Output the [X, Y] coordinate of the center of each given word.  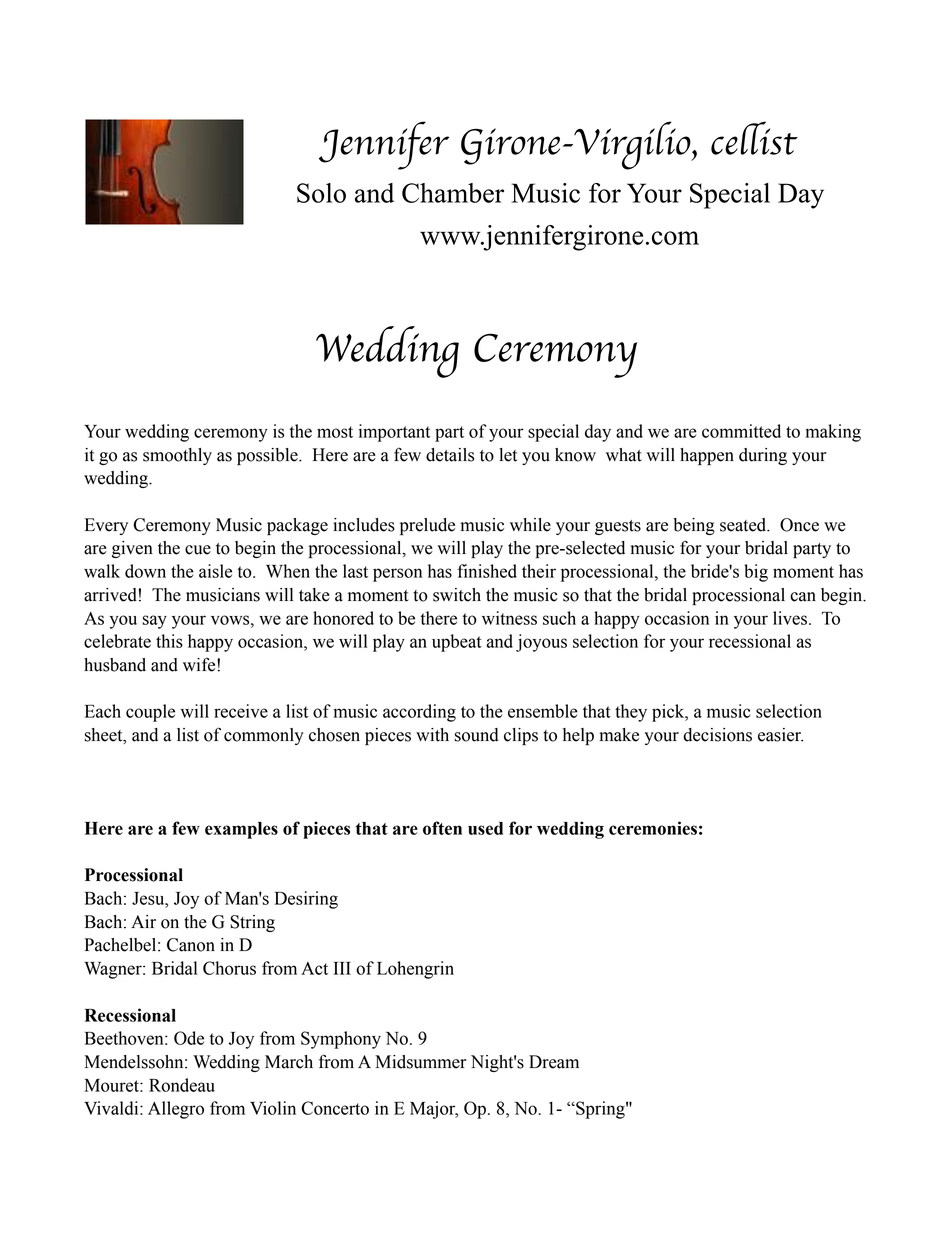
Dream [554, 1062]
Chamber [453, 193]
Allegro [176, 1110]
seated [744, 525]
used [485, 828]
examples [241, 830]
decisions [717, 735]
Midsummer [420, 1062]
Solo [321, 193]
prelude [427, 526]
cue [198, 550]
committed [741, 431]
